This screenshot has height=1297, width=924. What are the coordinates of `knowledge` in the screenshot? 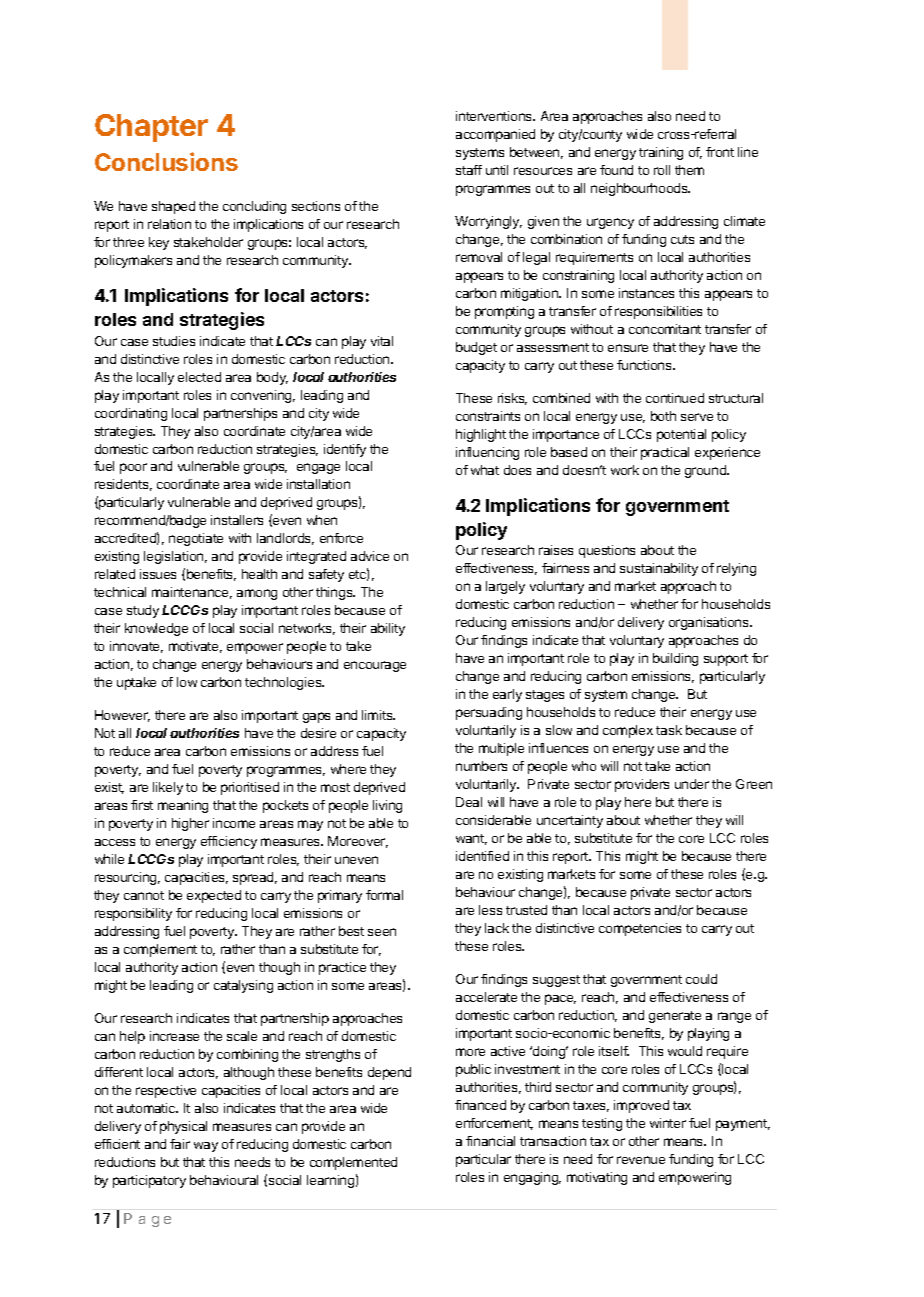 It's located at (156, 629).
